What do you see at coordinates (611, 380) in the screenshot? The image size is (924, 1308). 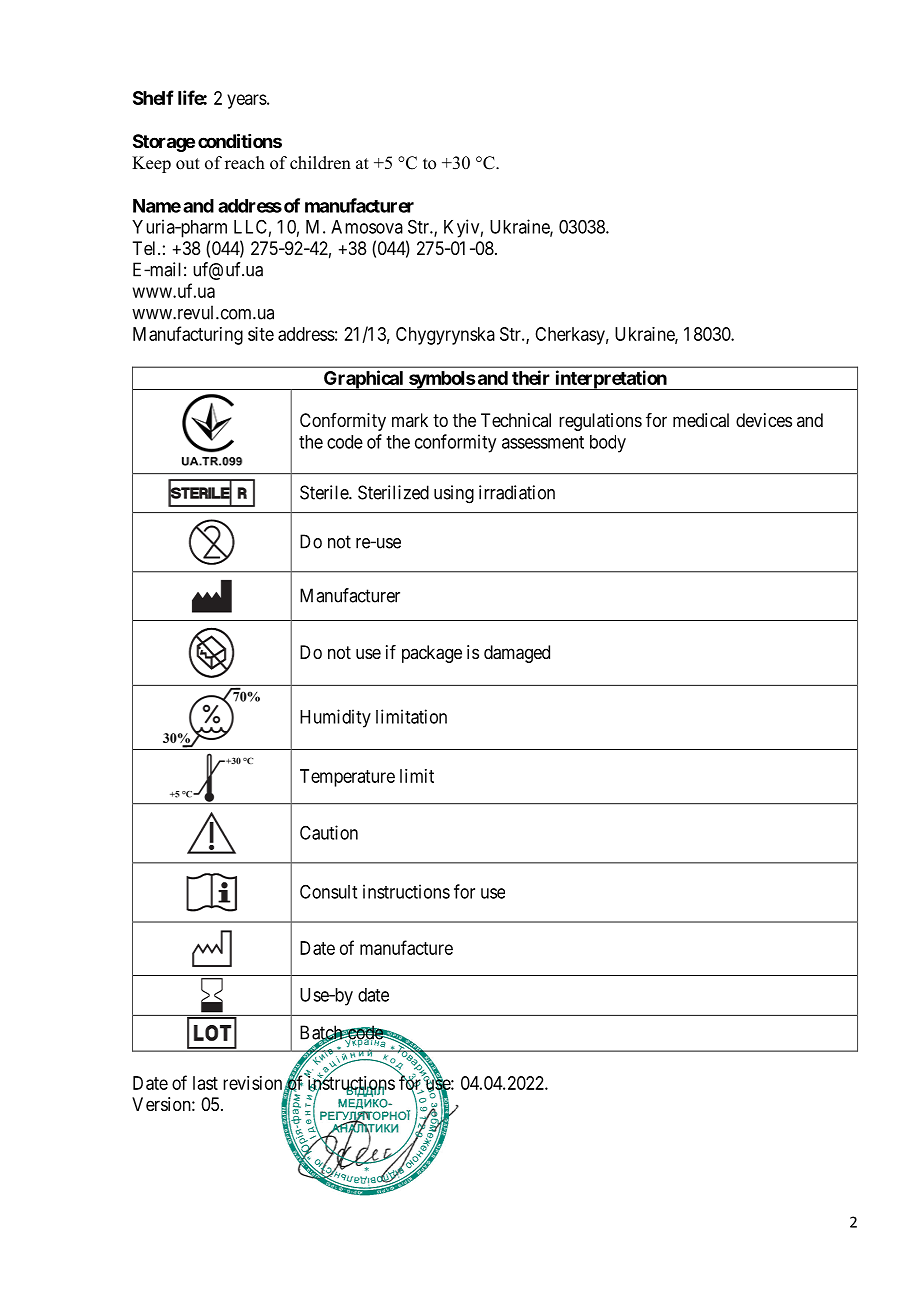 I see `interpretation` at bounding box center [611, 380].
